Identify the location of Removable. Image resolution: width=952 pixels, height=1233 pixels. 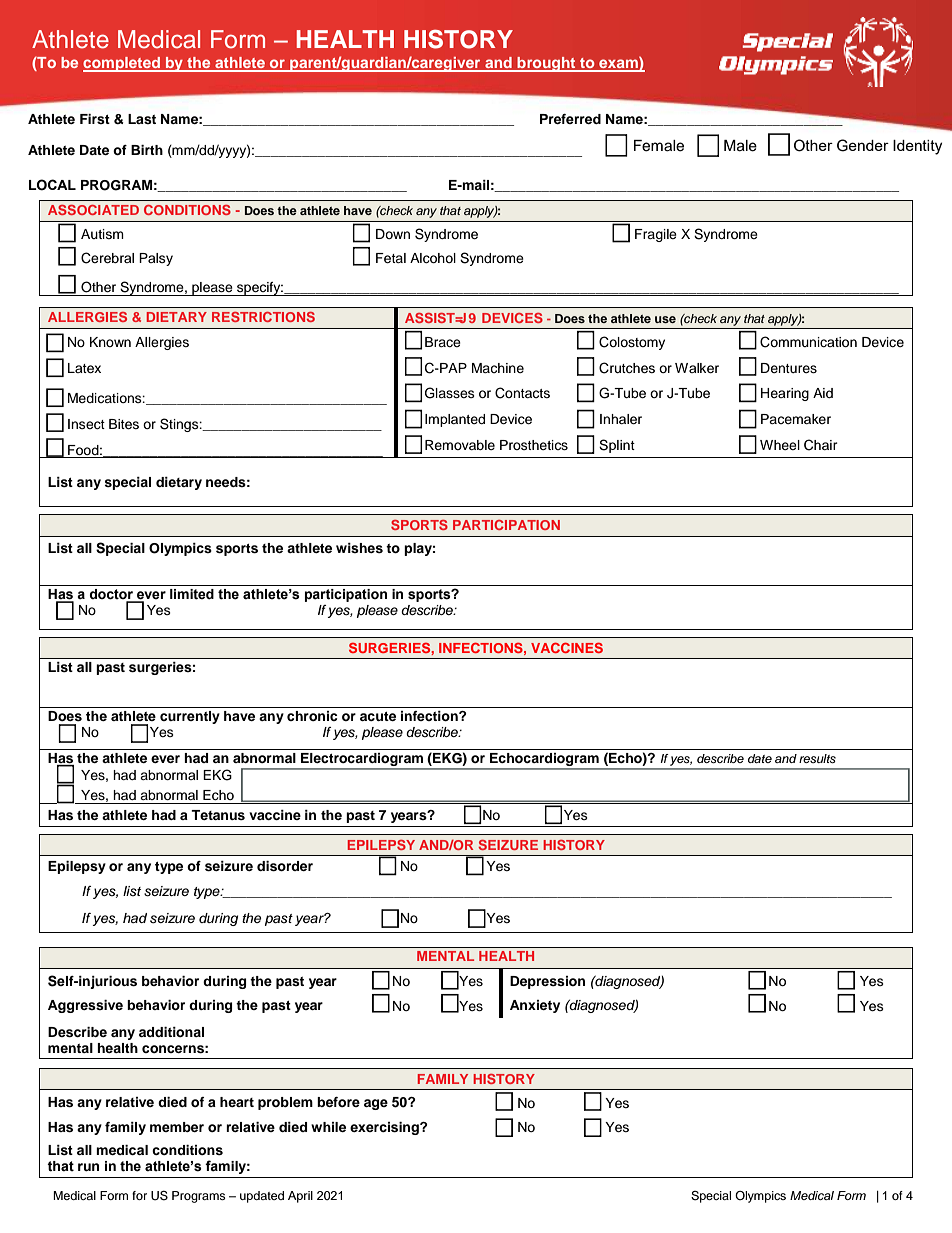
(460, 445).
